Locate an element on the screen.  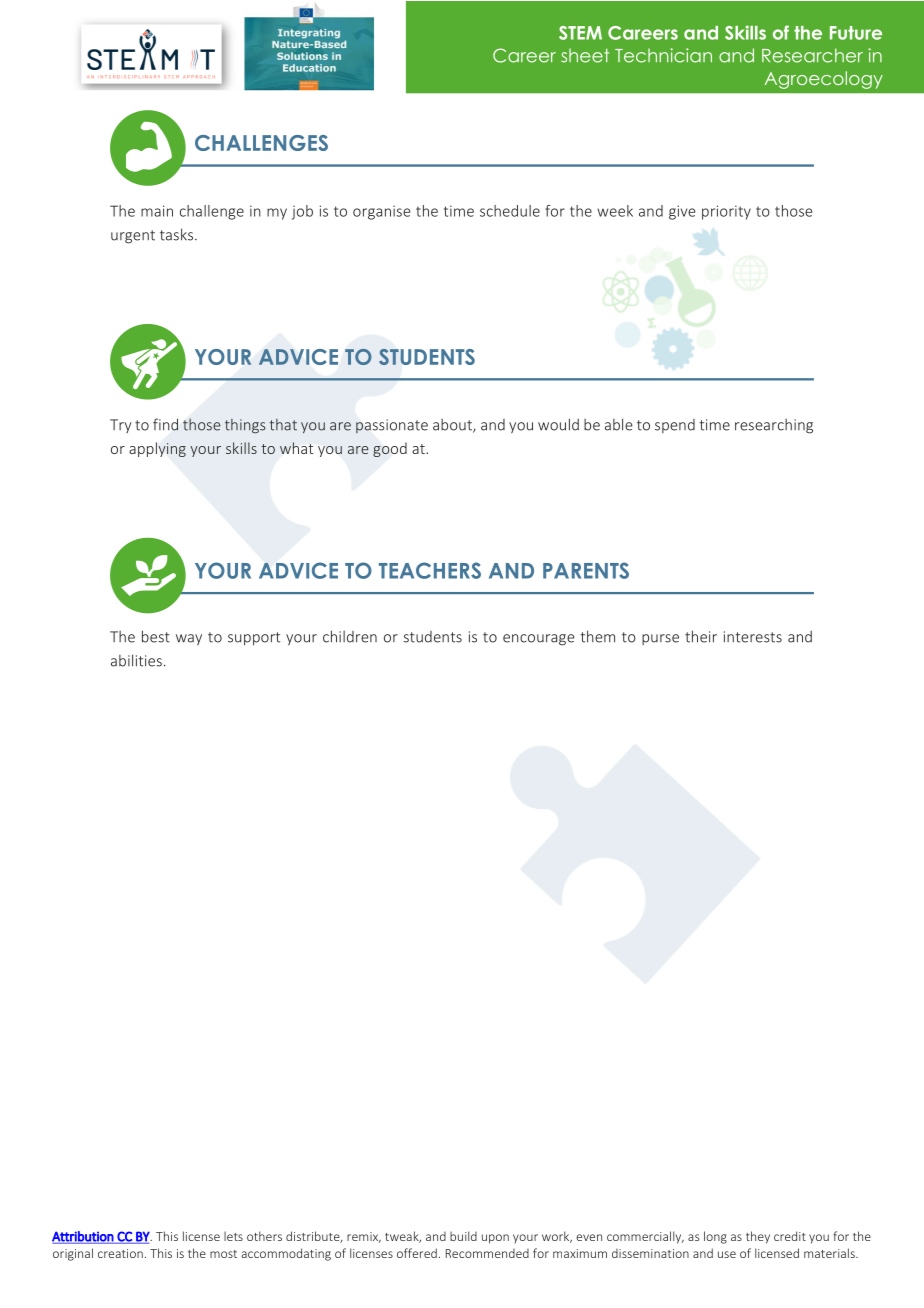
encourage is located at coordinates (539, 640).
